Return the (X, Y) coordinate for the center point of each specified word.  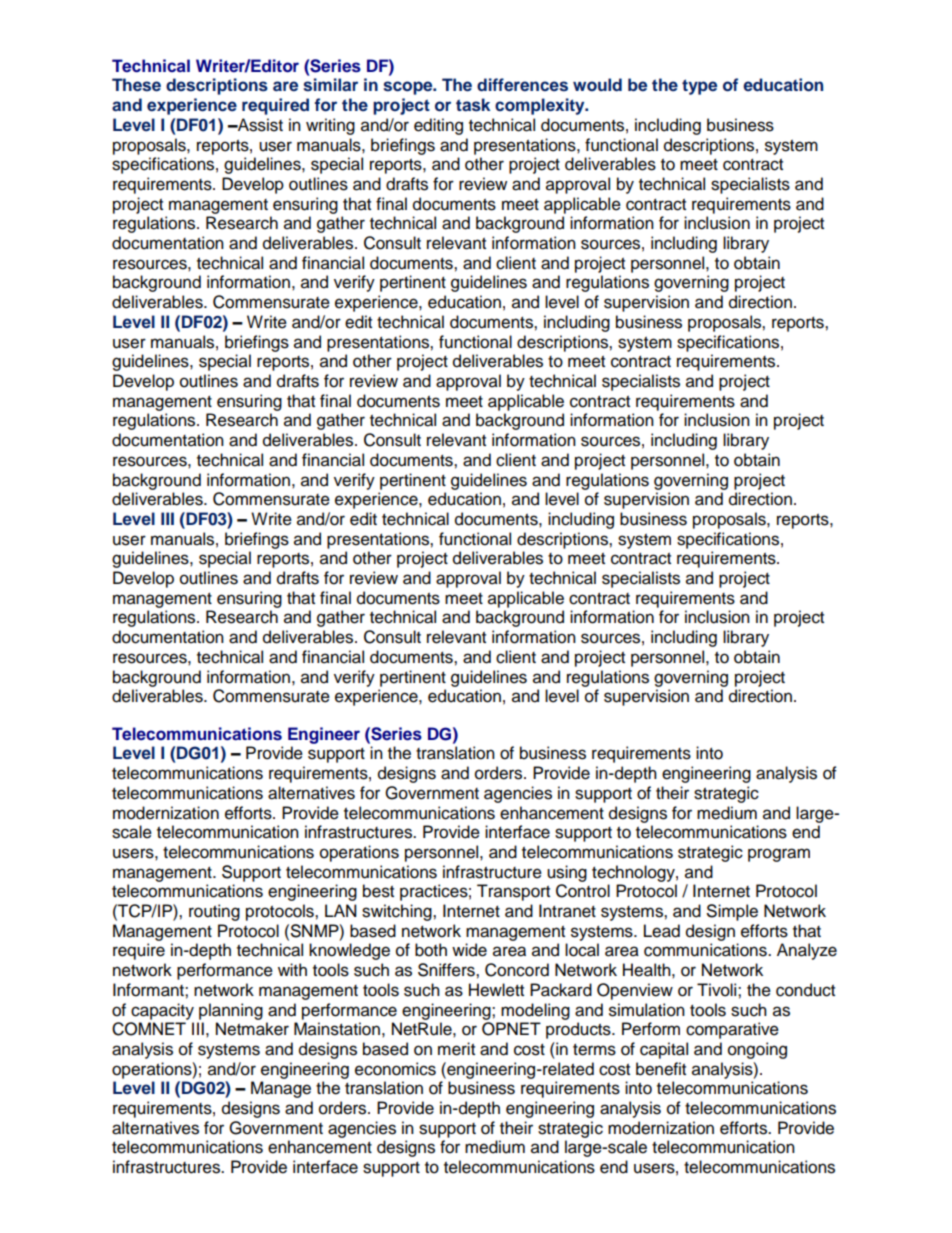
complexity (541, 106)
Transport (513, 892)
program (779, 855)
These (136, 85)
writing (330, 126)
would (597, 84)
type (699, 87)
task (473, 105)
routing (214, 912)
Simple (732, 912)
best (378, 891)
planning (231, 1011)
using (567, 873)
